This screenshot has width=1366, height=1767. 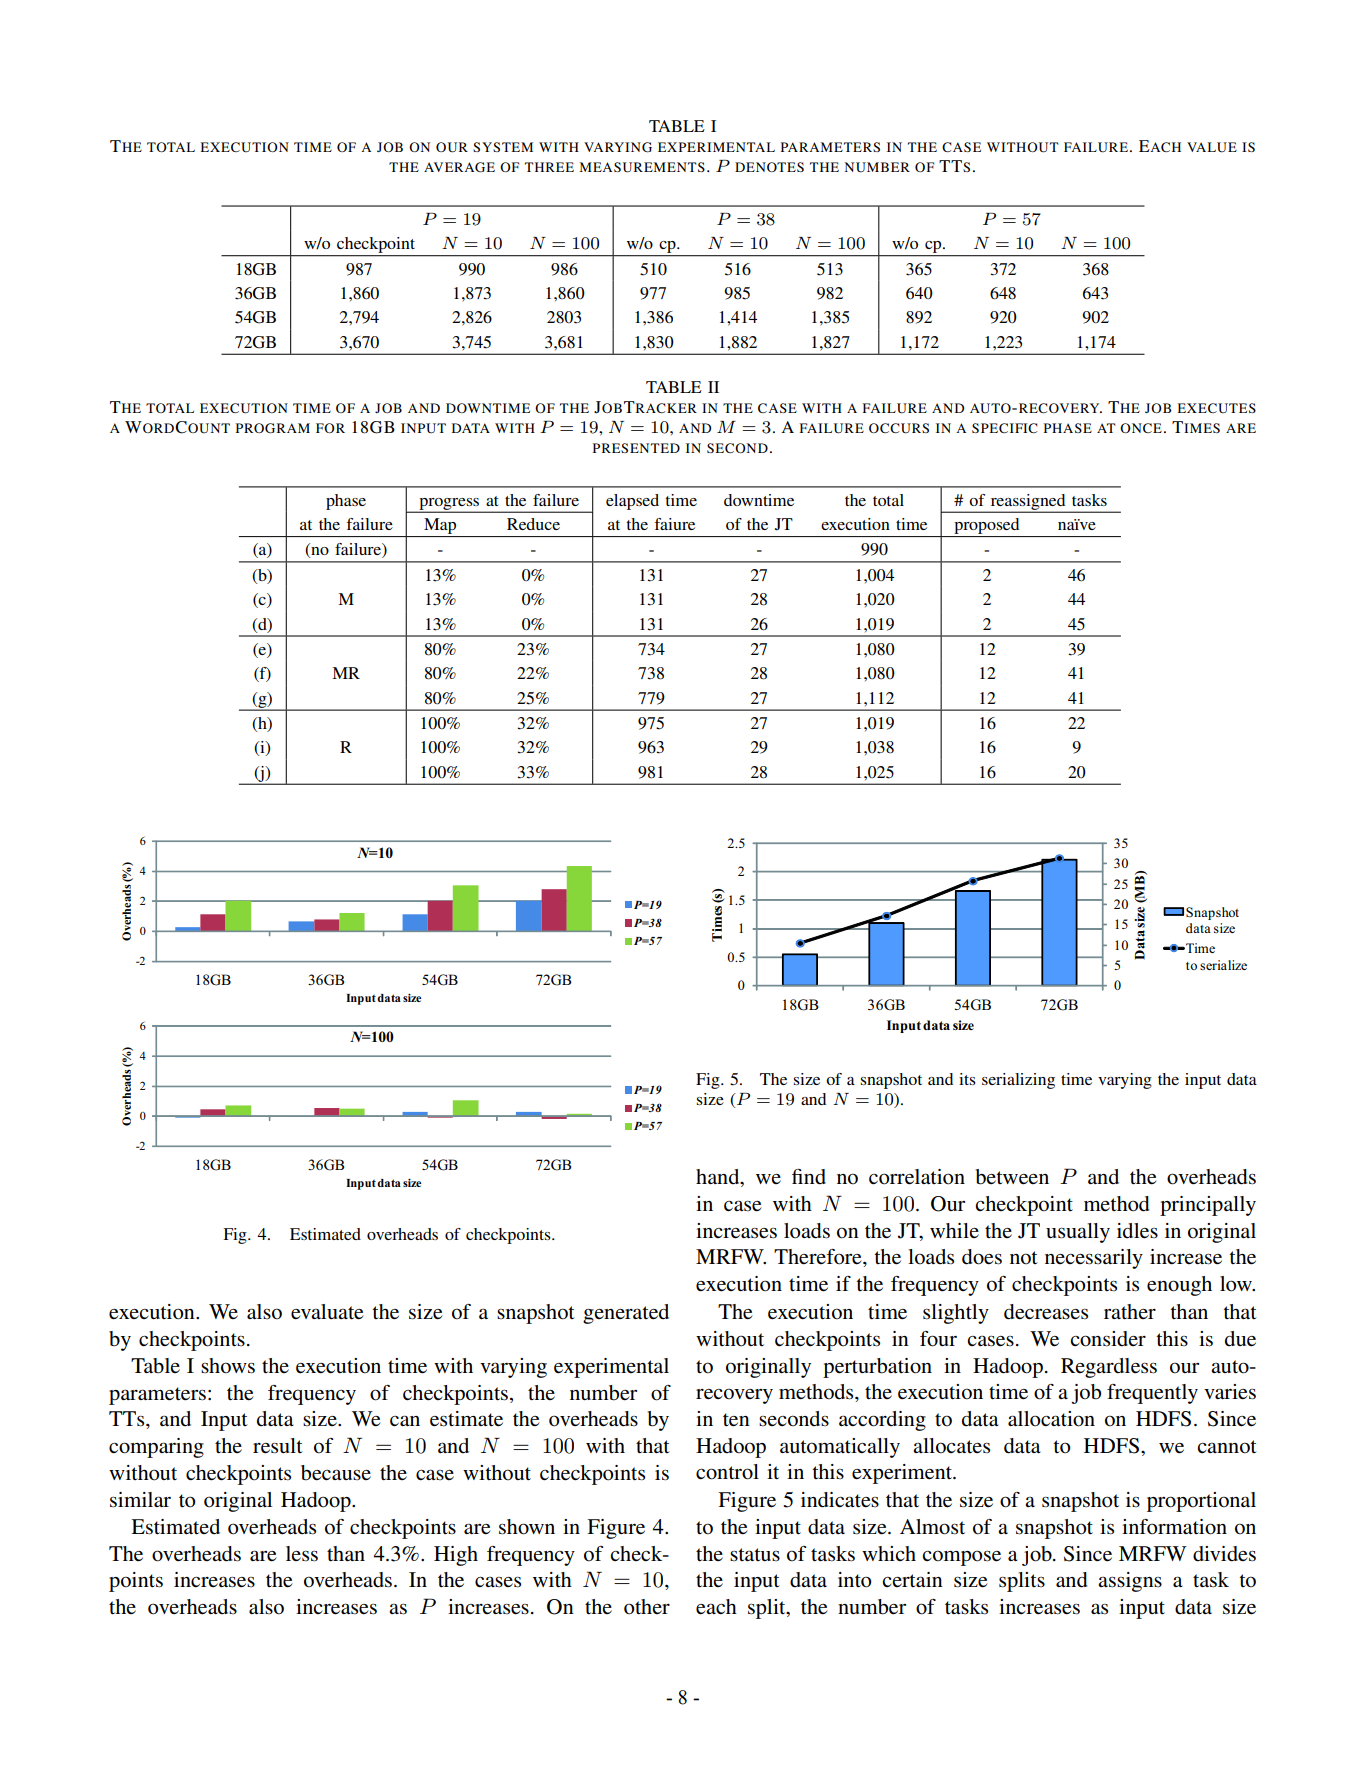 I want to click on status, so click(x=755, y=1554).
